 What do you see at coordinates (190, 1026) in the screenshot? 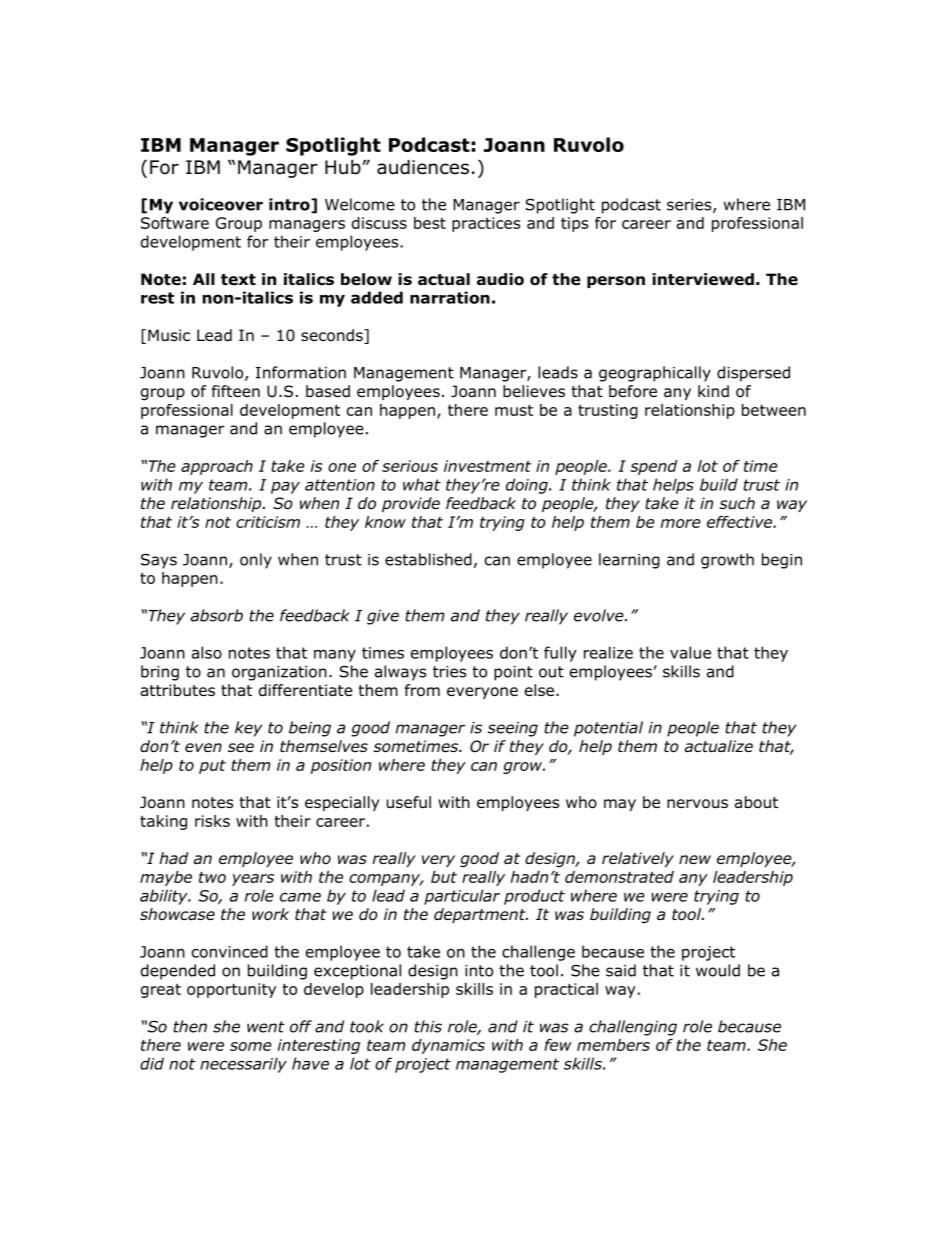
I see `then` at bounding box center [190, 1026].
